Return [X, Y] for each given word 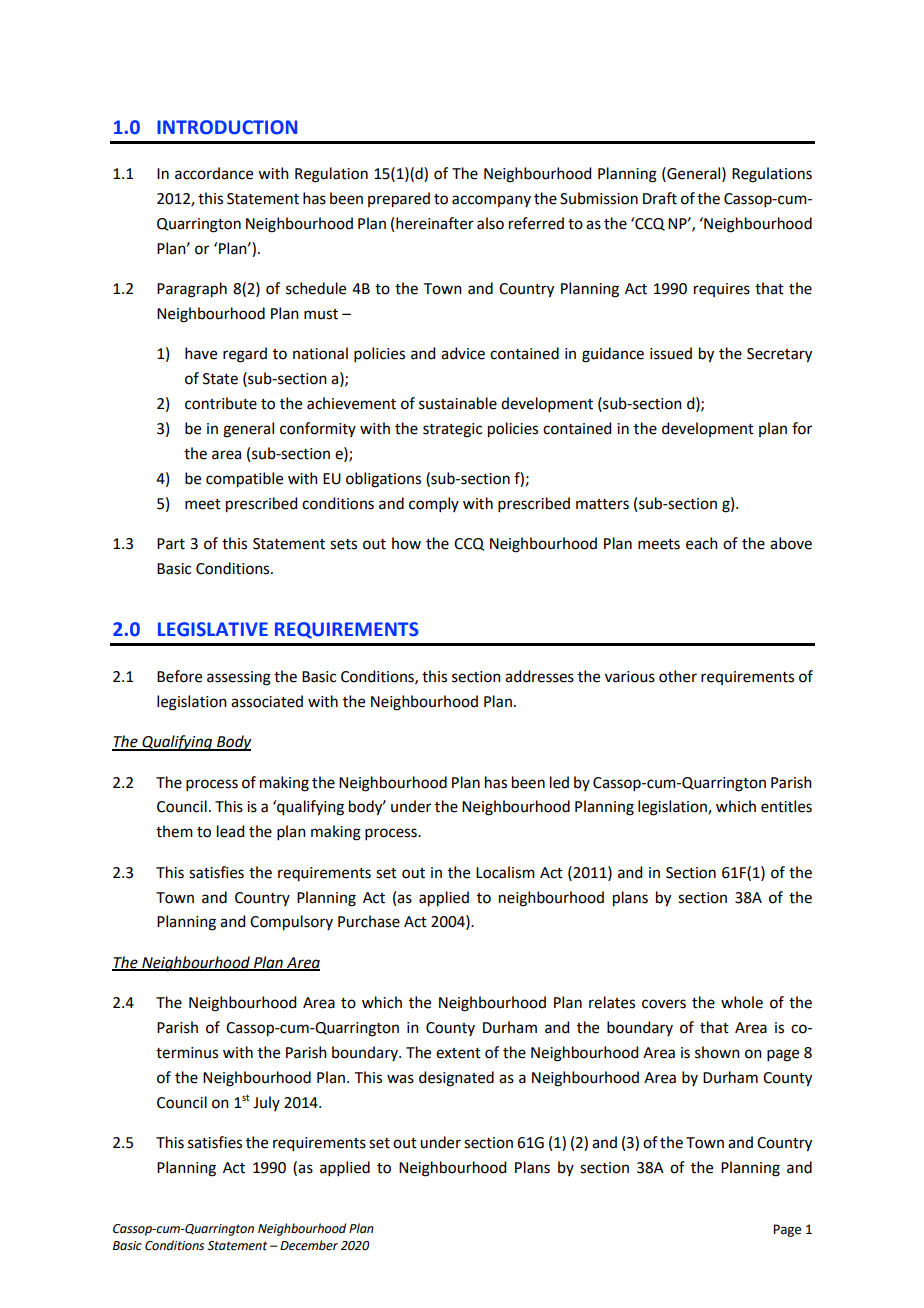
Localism [505, 872]
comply [434, 504]
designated [456, 1079]
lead [230, 831]
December [309, 1245]
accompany [491, 201]
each [702, 543]
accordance [214, 173]
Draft [660, 198]
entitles [786, 806]
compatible [244, 480]
